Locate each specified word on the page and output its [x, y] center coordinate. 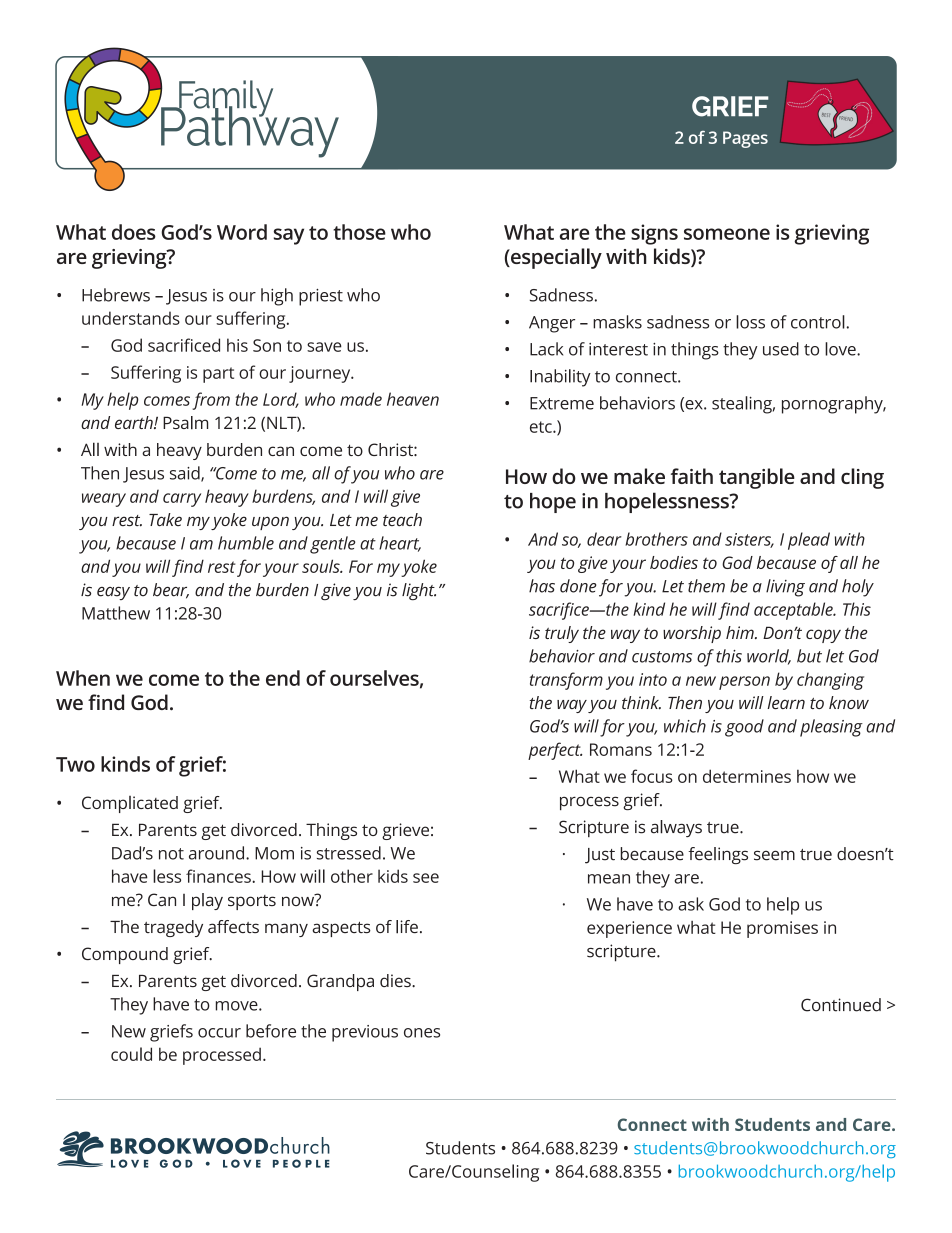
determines [747, 776]
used [781, 349]
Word [242, 232]
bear [171, 591]
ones [422, 1033]
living [785, 588]
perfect [555, 751]
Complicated [130, 804]
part [218, 375]
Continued [841, 1005]
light [419, 592]
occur [219, 1033]
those [359, 232]
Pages [745, 139]
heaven [413, 399]
